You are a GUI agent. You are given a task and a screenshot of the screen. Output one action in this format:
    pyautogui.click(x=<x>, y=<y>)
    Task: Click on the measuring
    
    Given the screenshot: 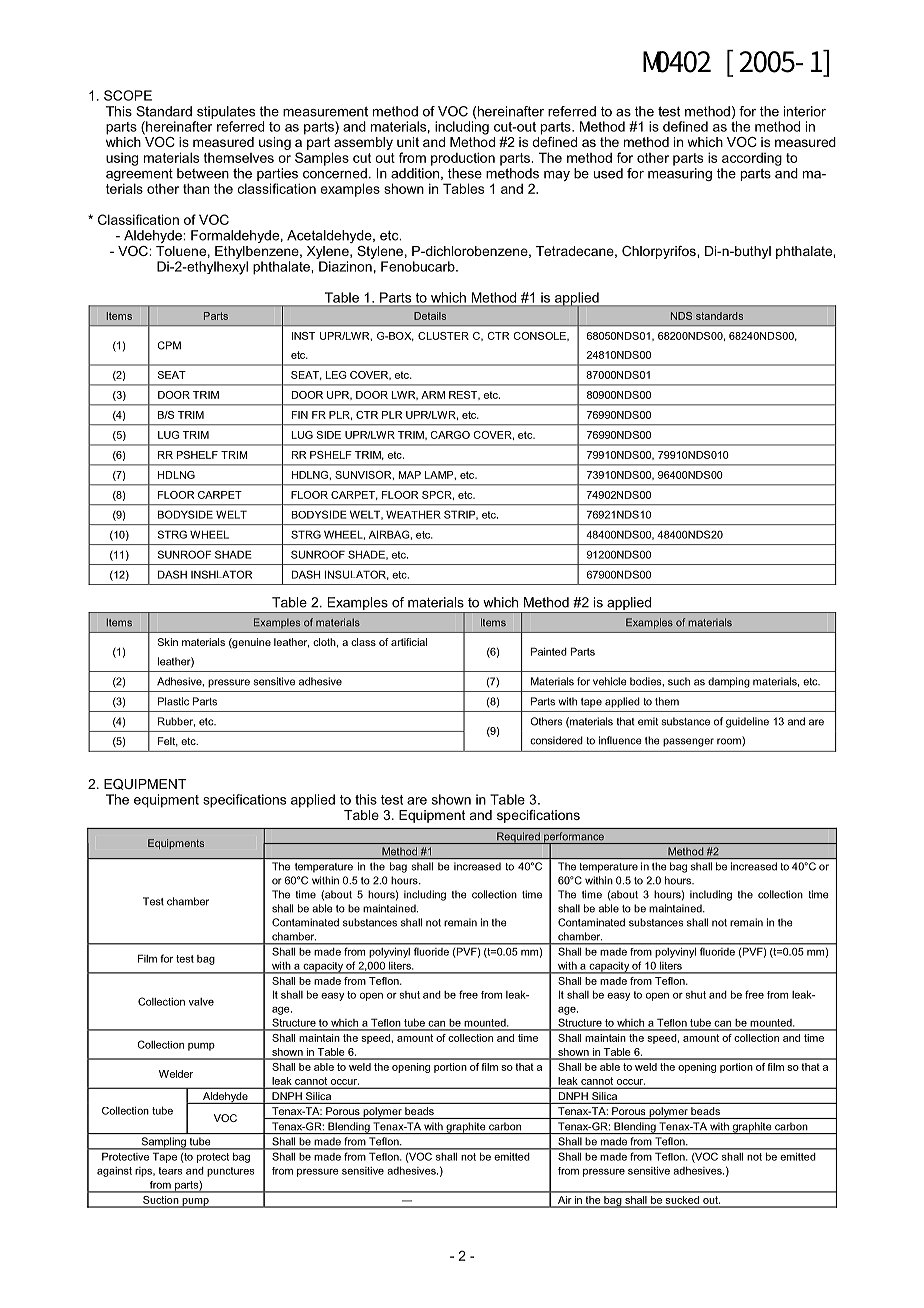 What is the action you would take?
    pyautogui.click(x=680, y=174)
